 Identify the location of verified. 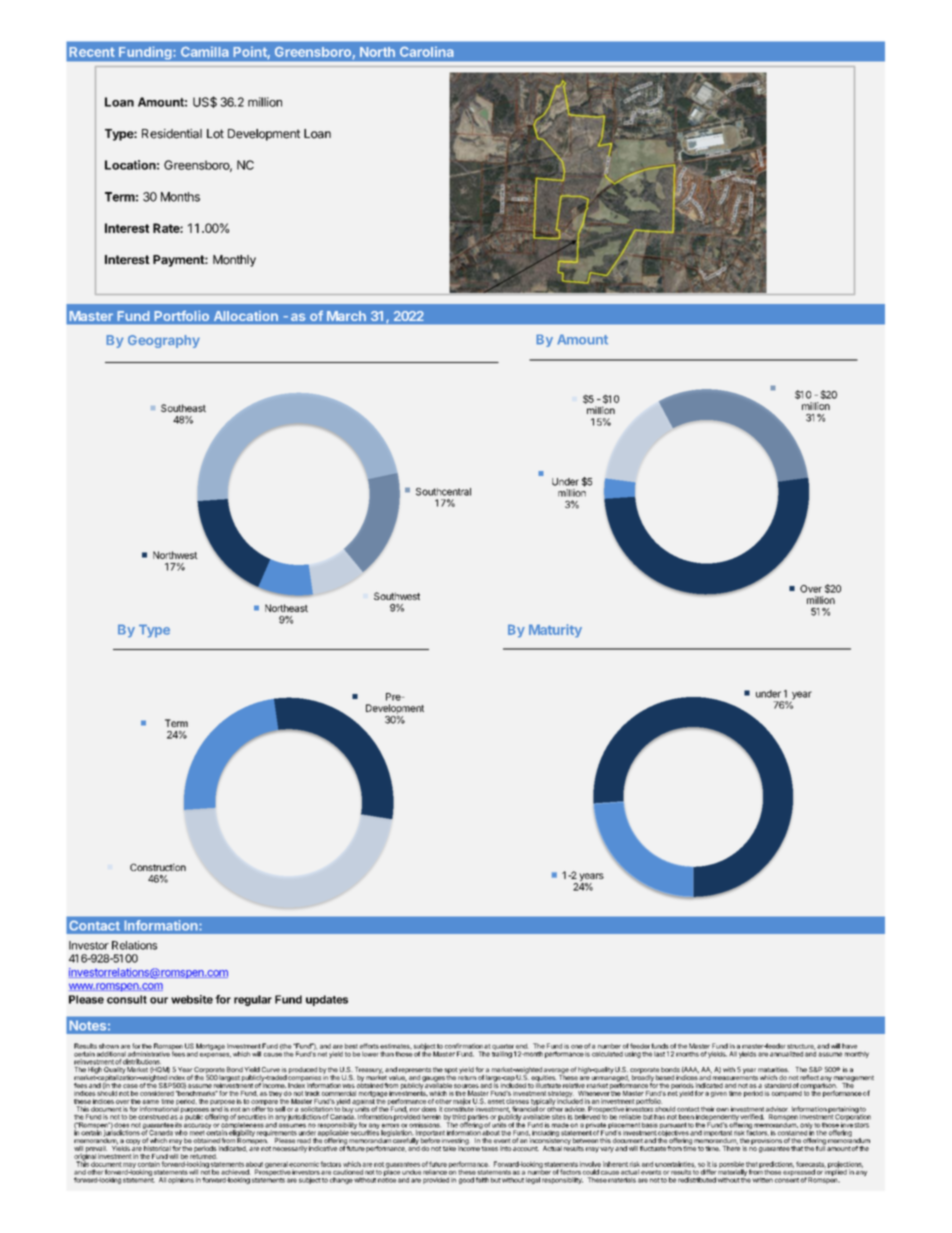
(752, 1117).
